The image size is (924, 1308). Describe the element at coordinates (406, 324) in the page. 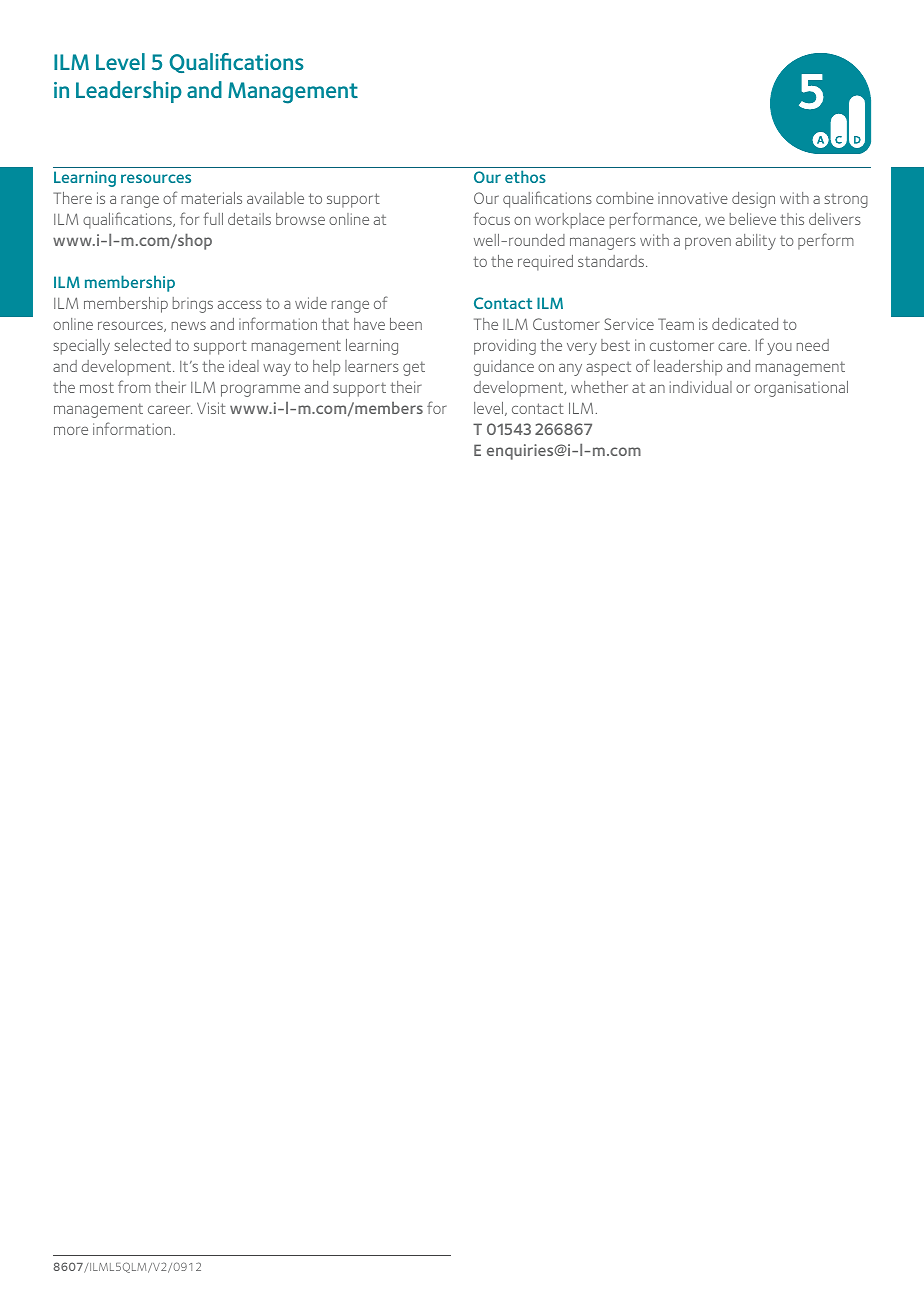

I see `been` at that location.
